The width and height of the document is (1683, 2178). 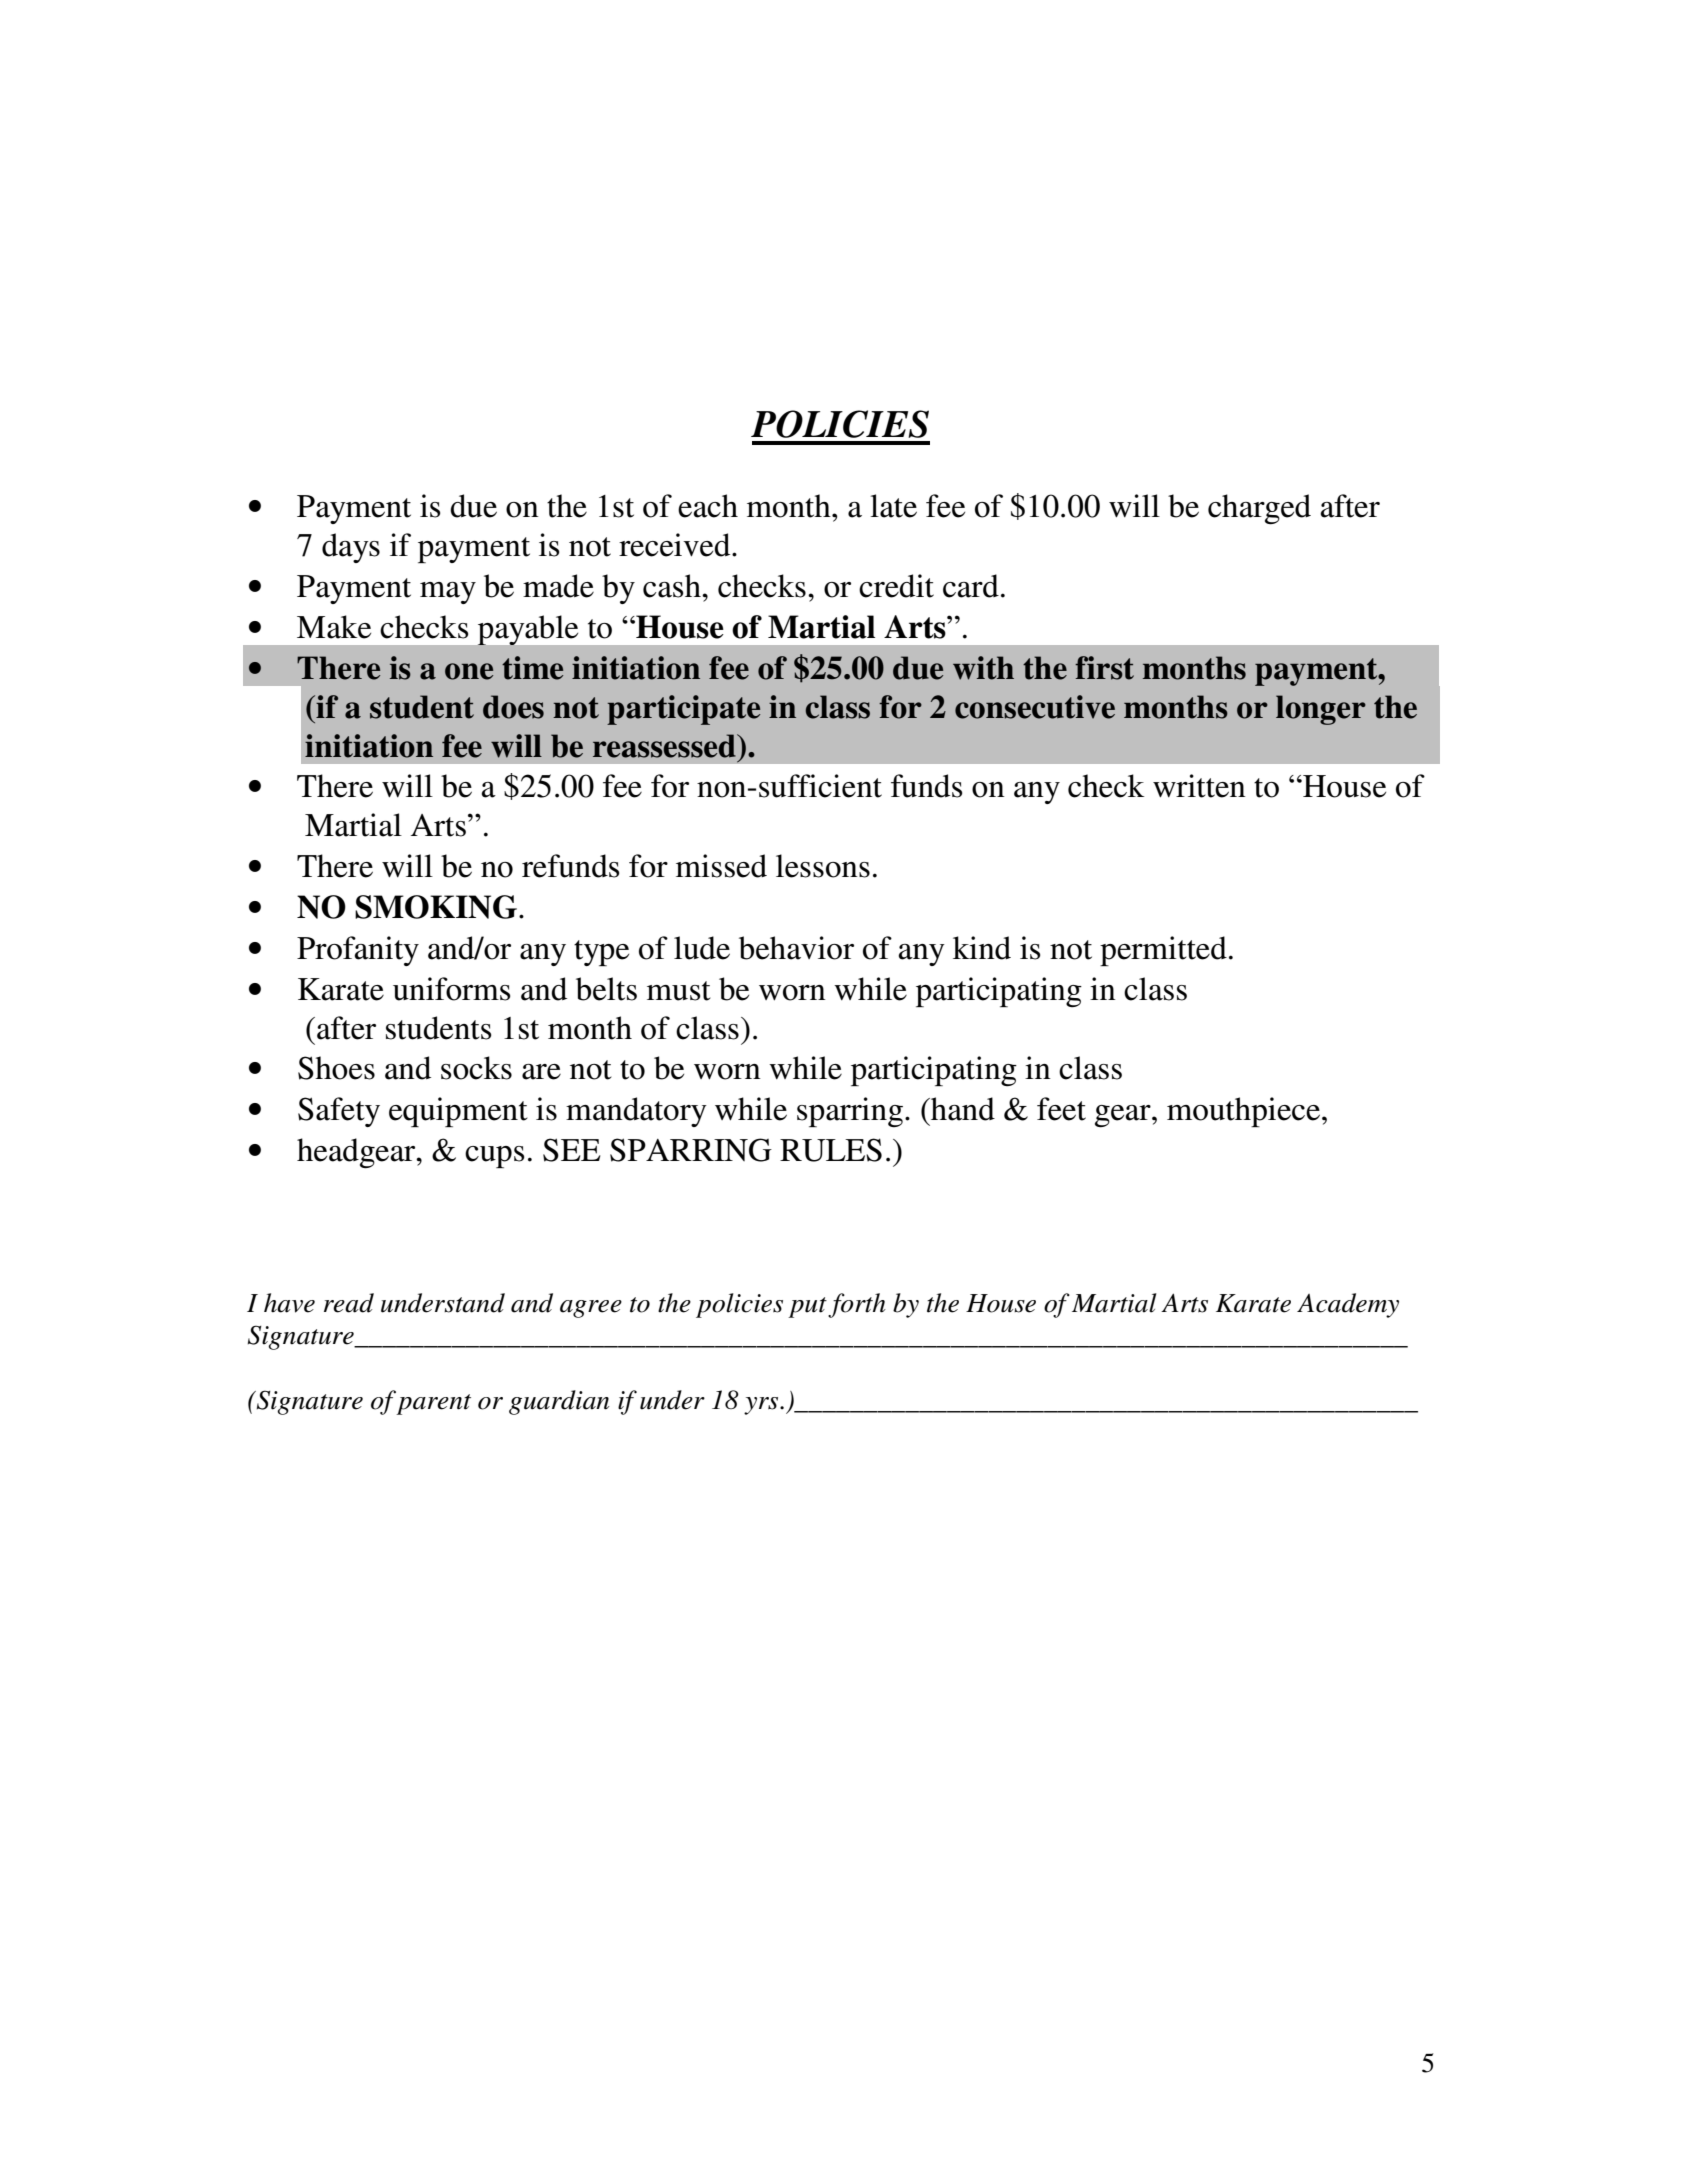 I want to click on charged, so click(x=1259, y=509).
